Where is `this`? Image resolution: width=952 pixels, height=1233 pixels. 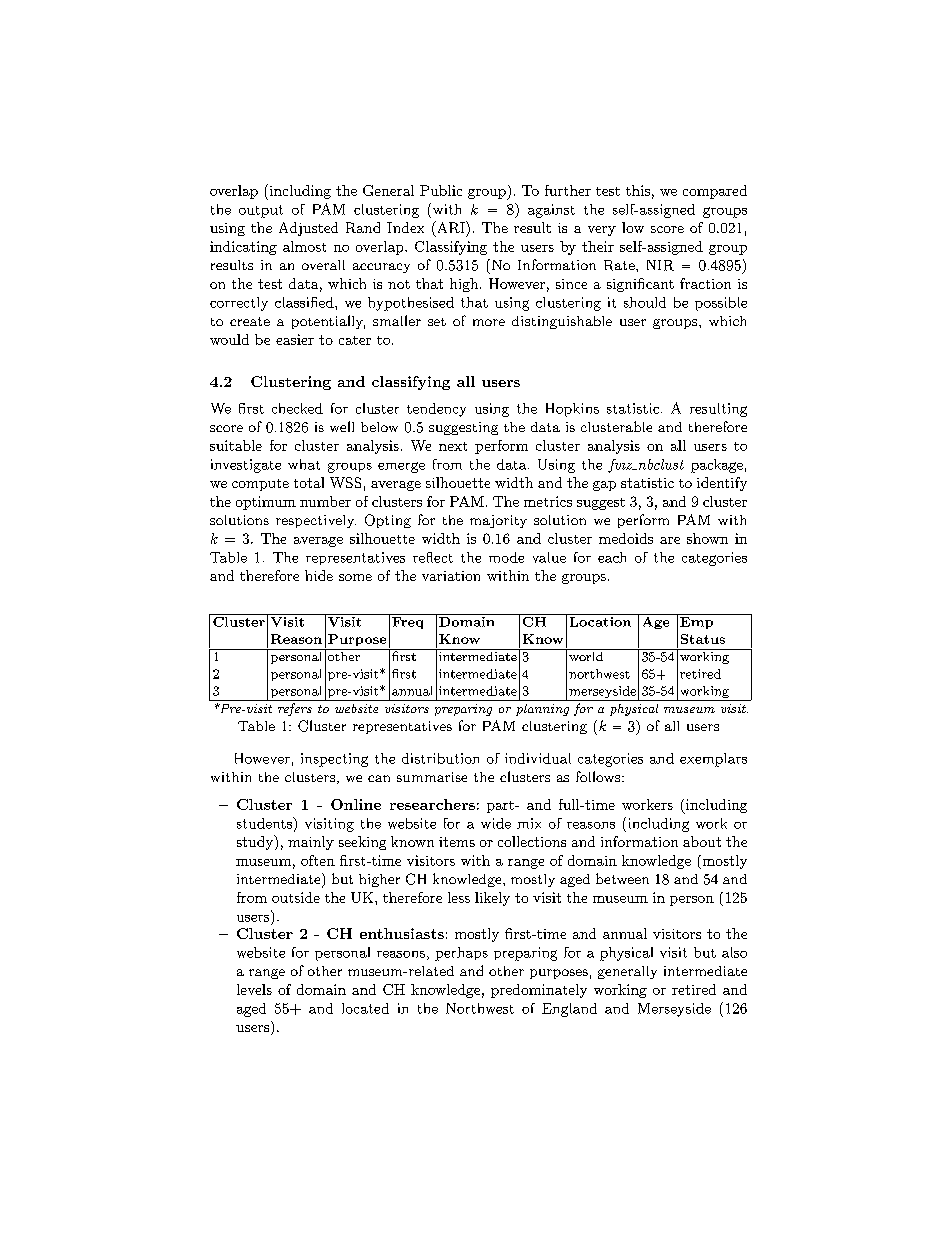 this is located at coordinates (638, 190).
